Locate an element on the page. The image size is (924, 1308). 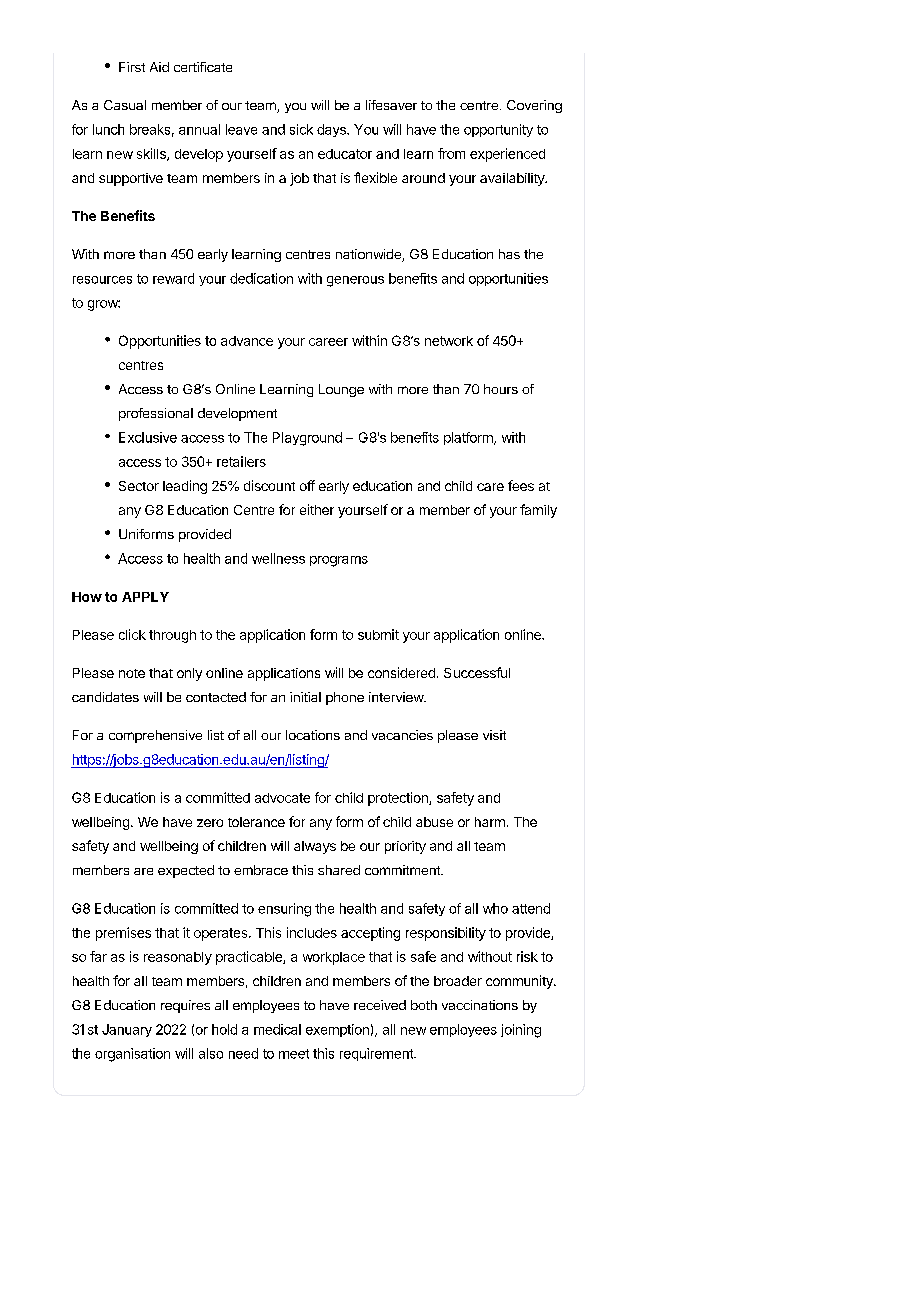
family is located at coordinates (538, 511).
